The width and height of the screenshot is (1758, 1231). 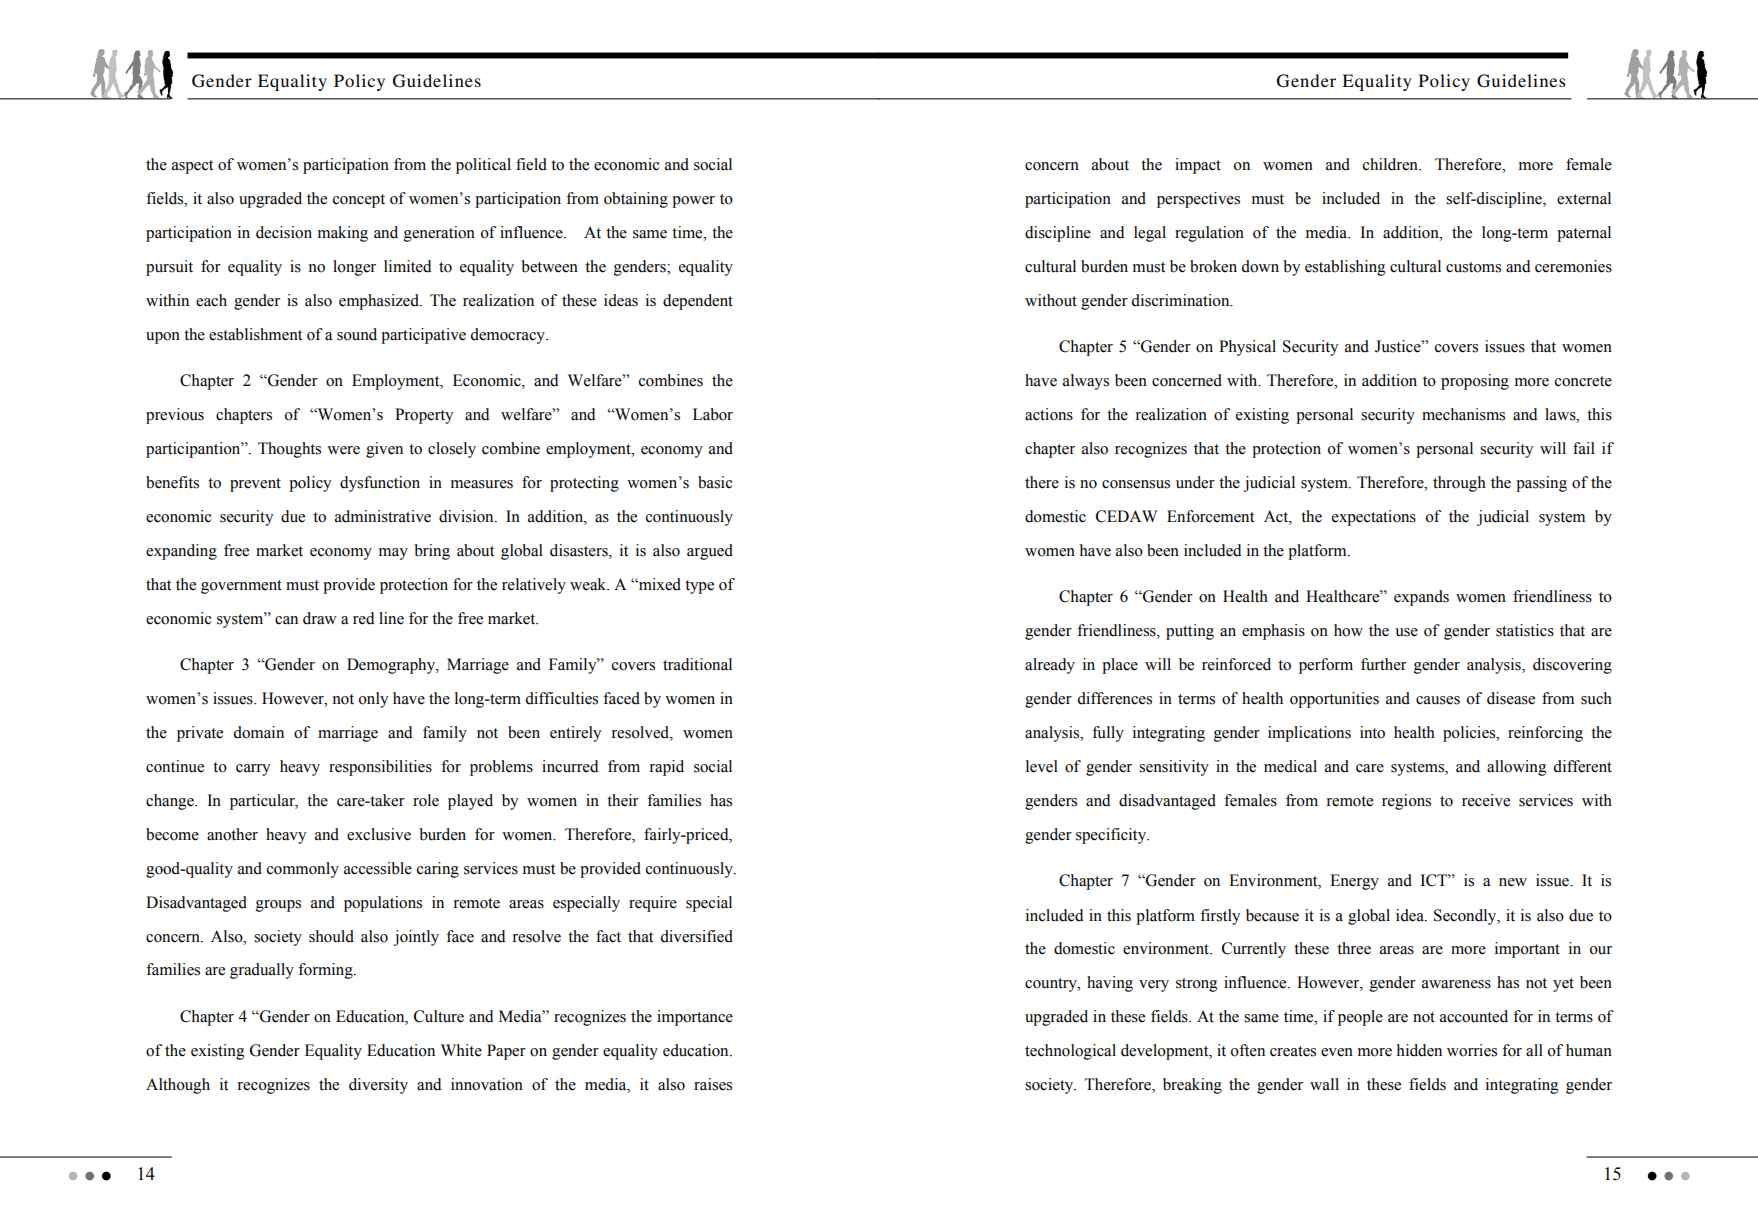 I want to click on draw, so click(x=319, y=618).
